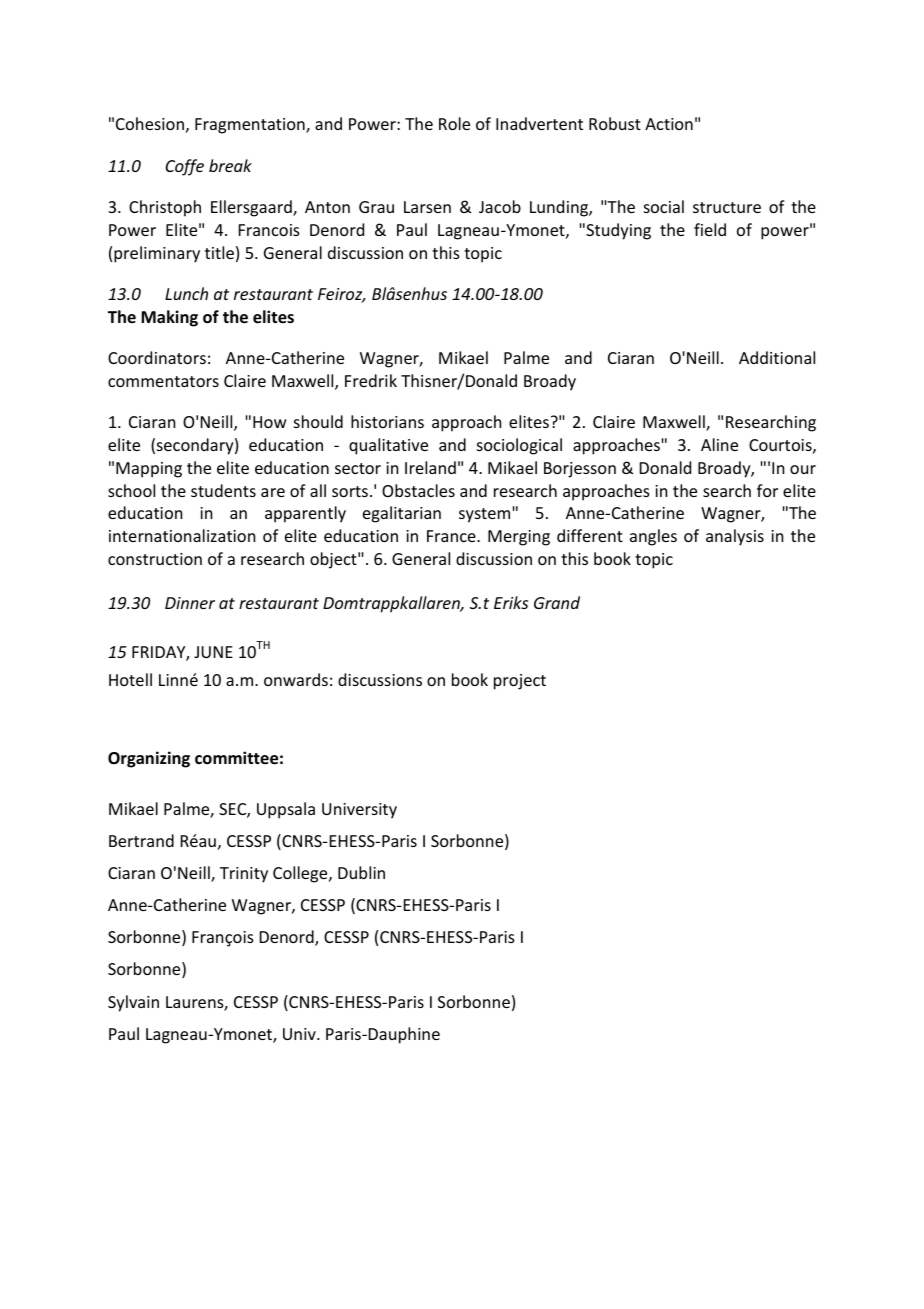  What do you see at coordinates (230, 165) in the document?
I see `break` at bounding box center [230, 165].
